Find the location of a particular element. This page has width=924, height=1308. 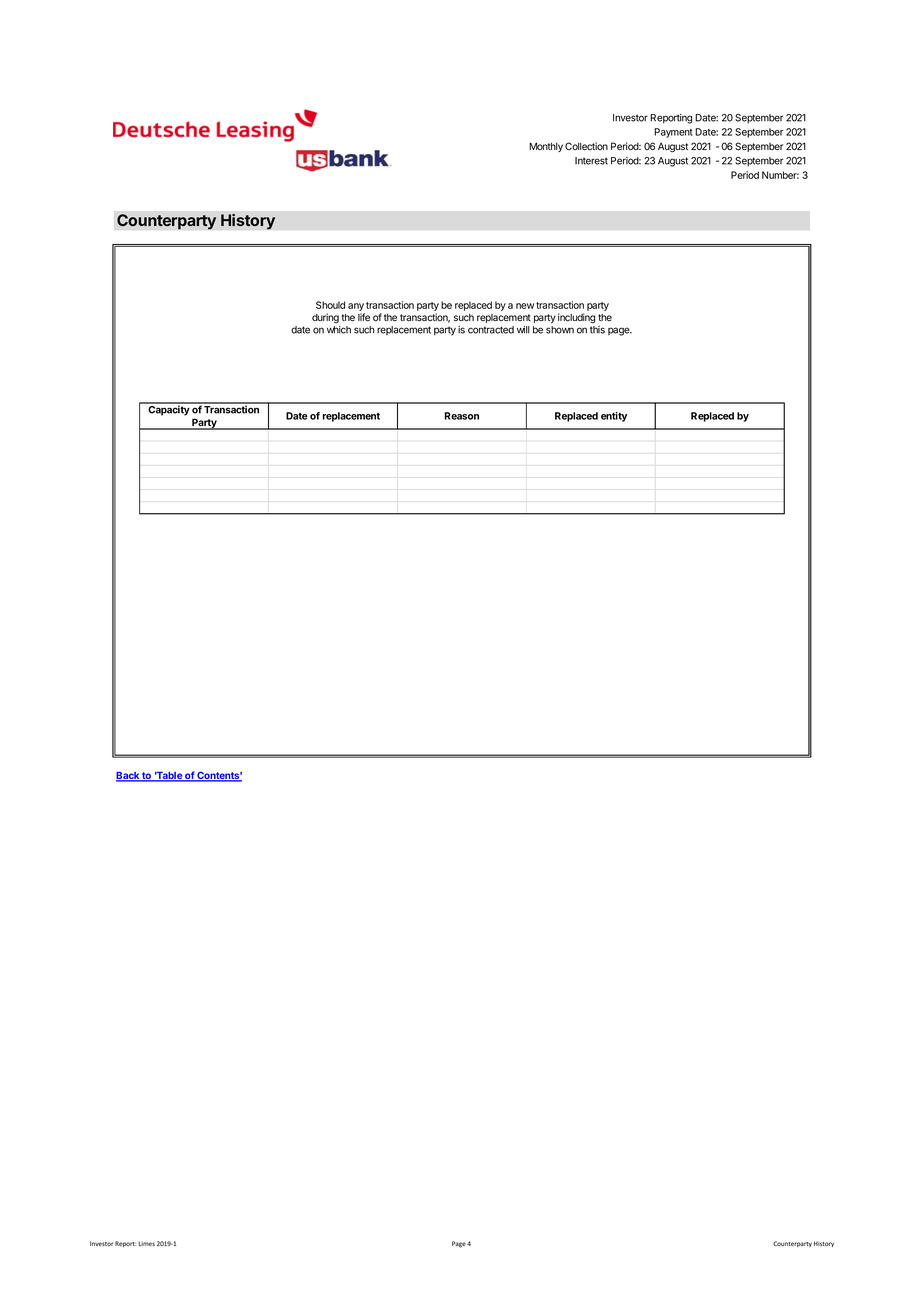

this is located at coordinates (597, 330).
